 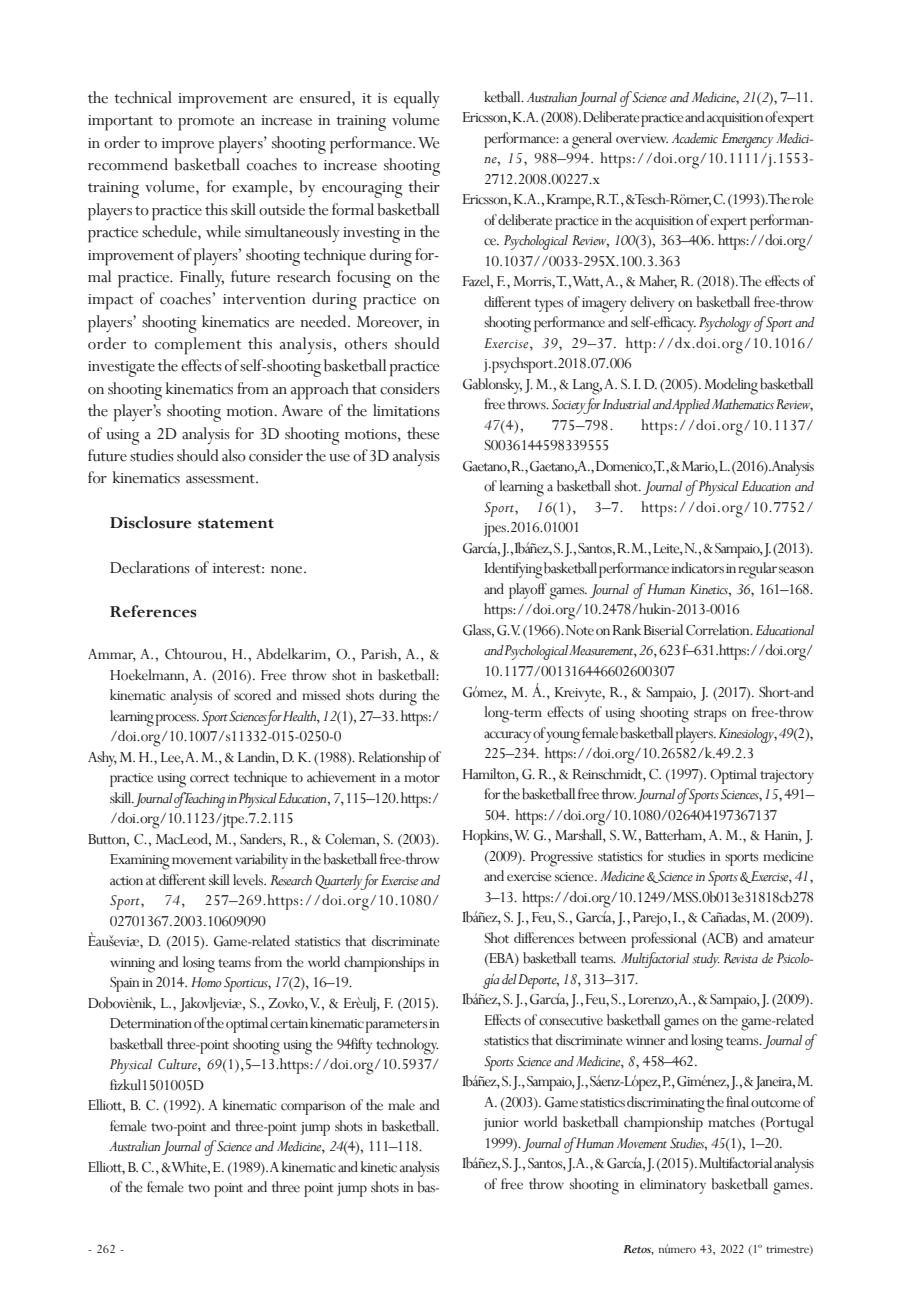 What do you see at coordinates (178, 1065) in the screenshot?
I see `Culture` at bounding box center [178, 1065].
